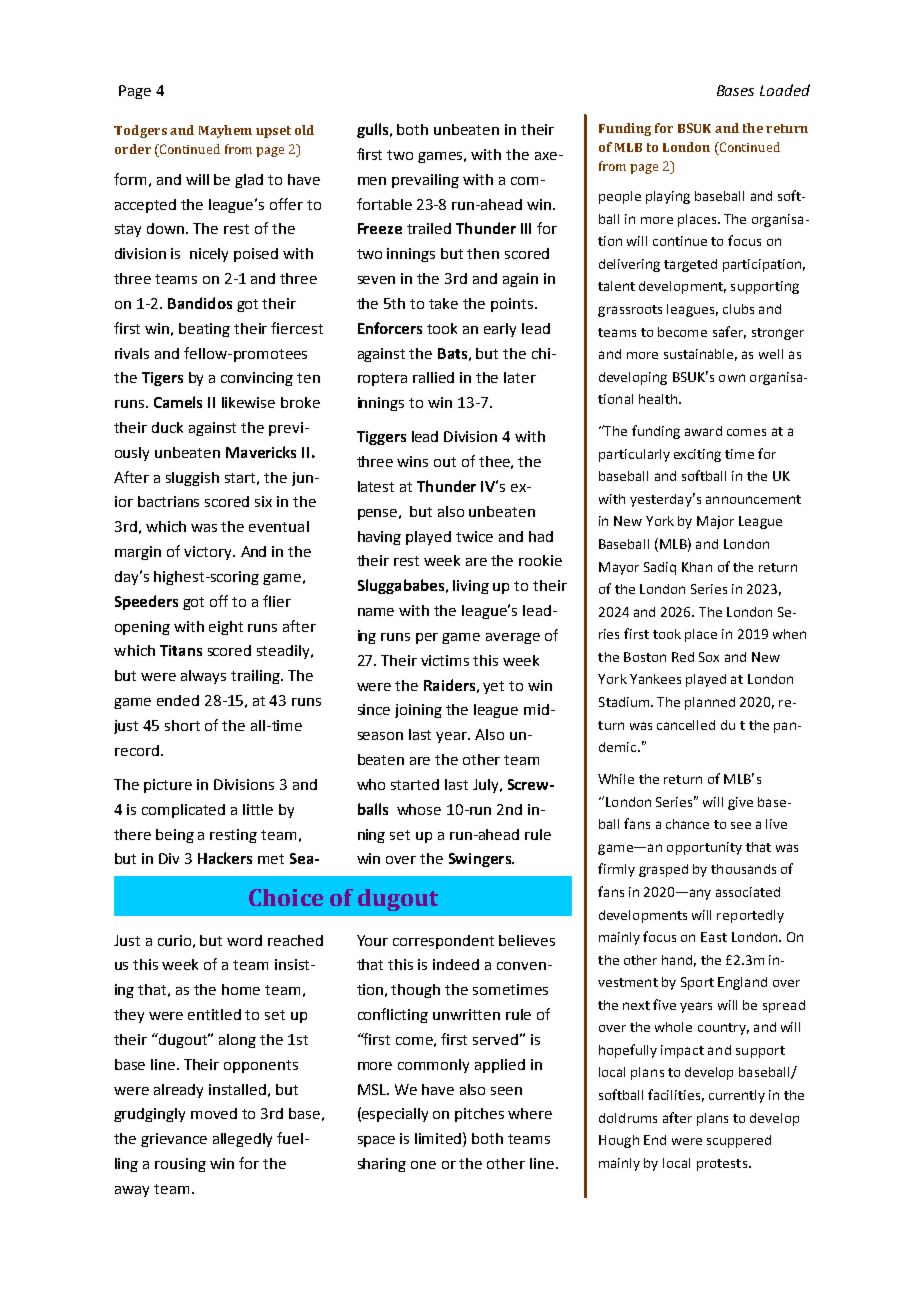  I want to click on eight, so click(226, 628).
